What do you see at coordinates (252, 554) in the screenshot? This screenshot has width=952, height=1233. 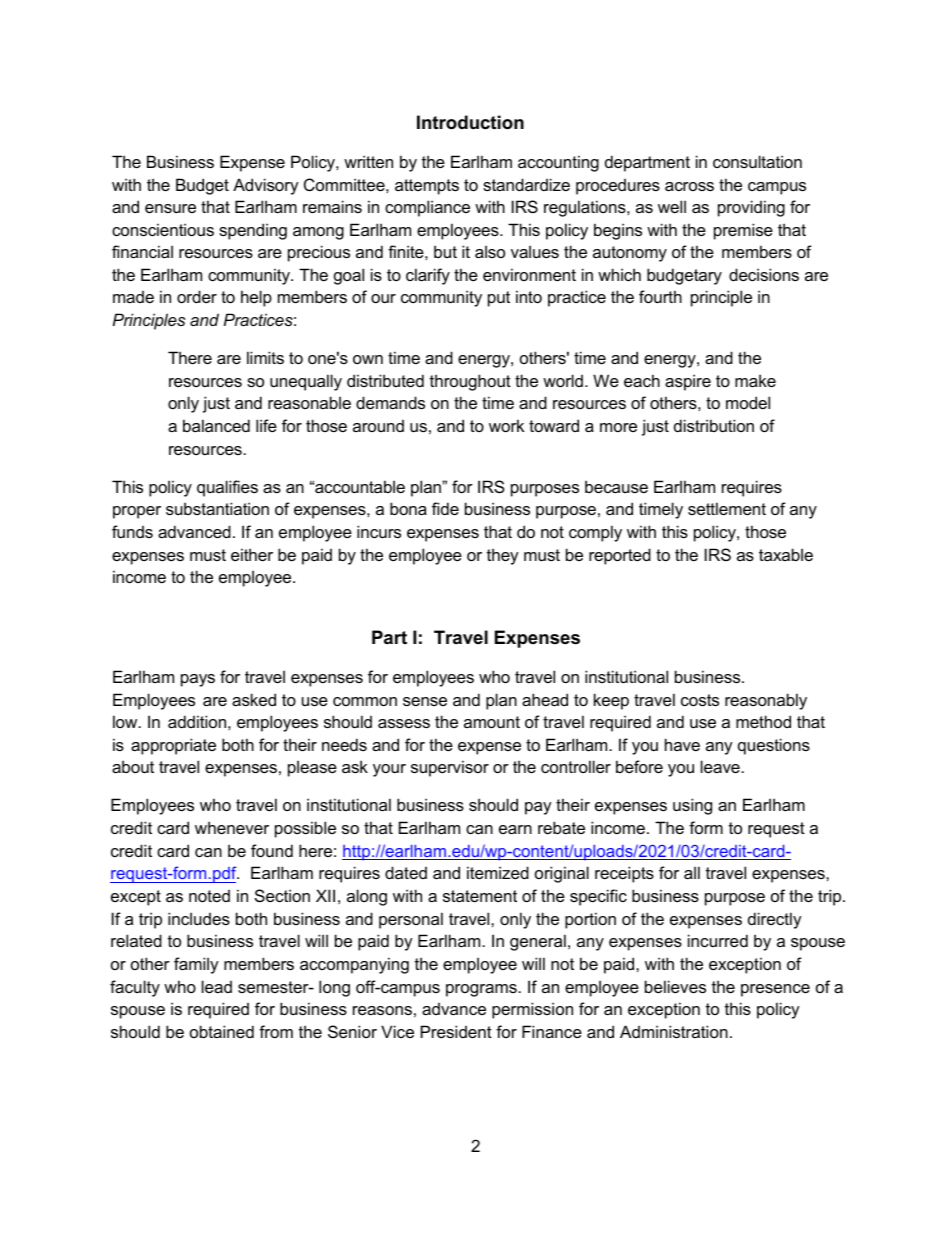 I see `either` at bounding box center [252, 554].
